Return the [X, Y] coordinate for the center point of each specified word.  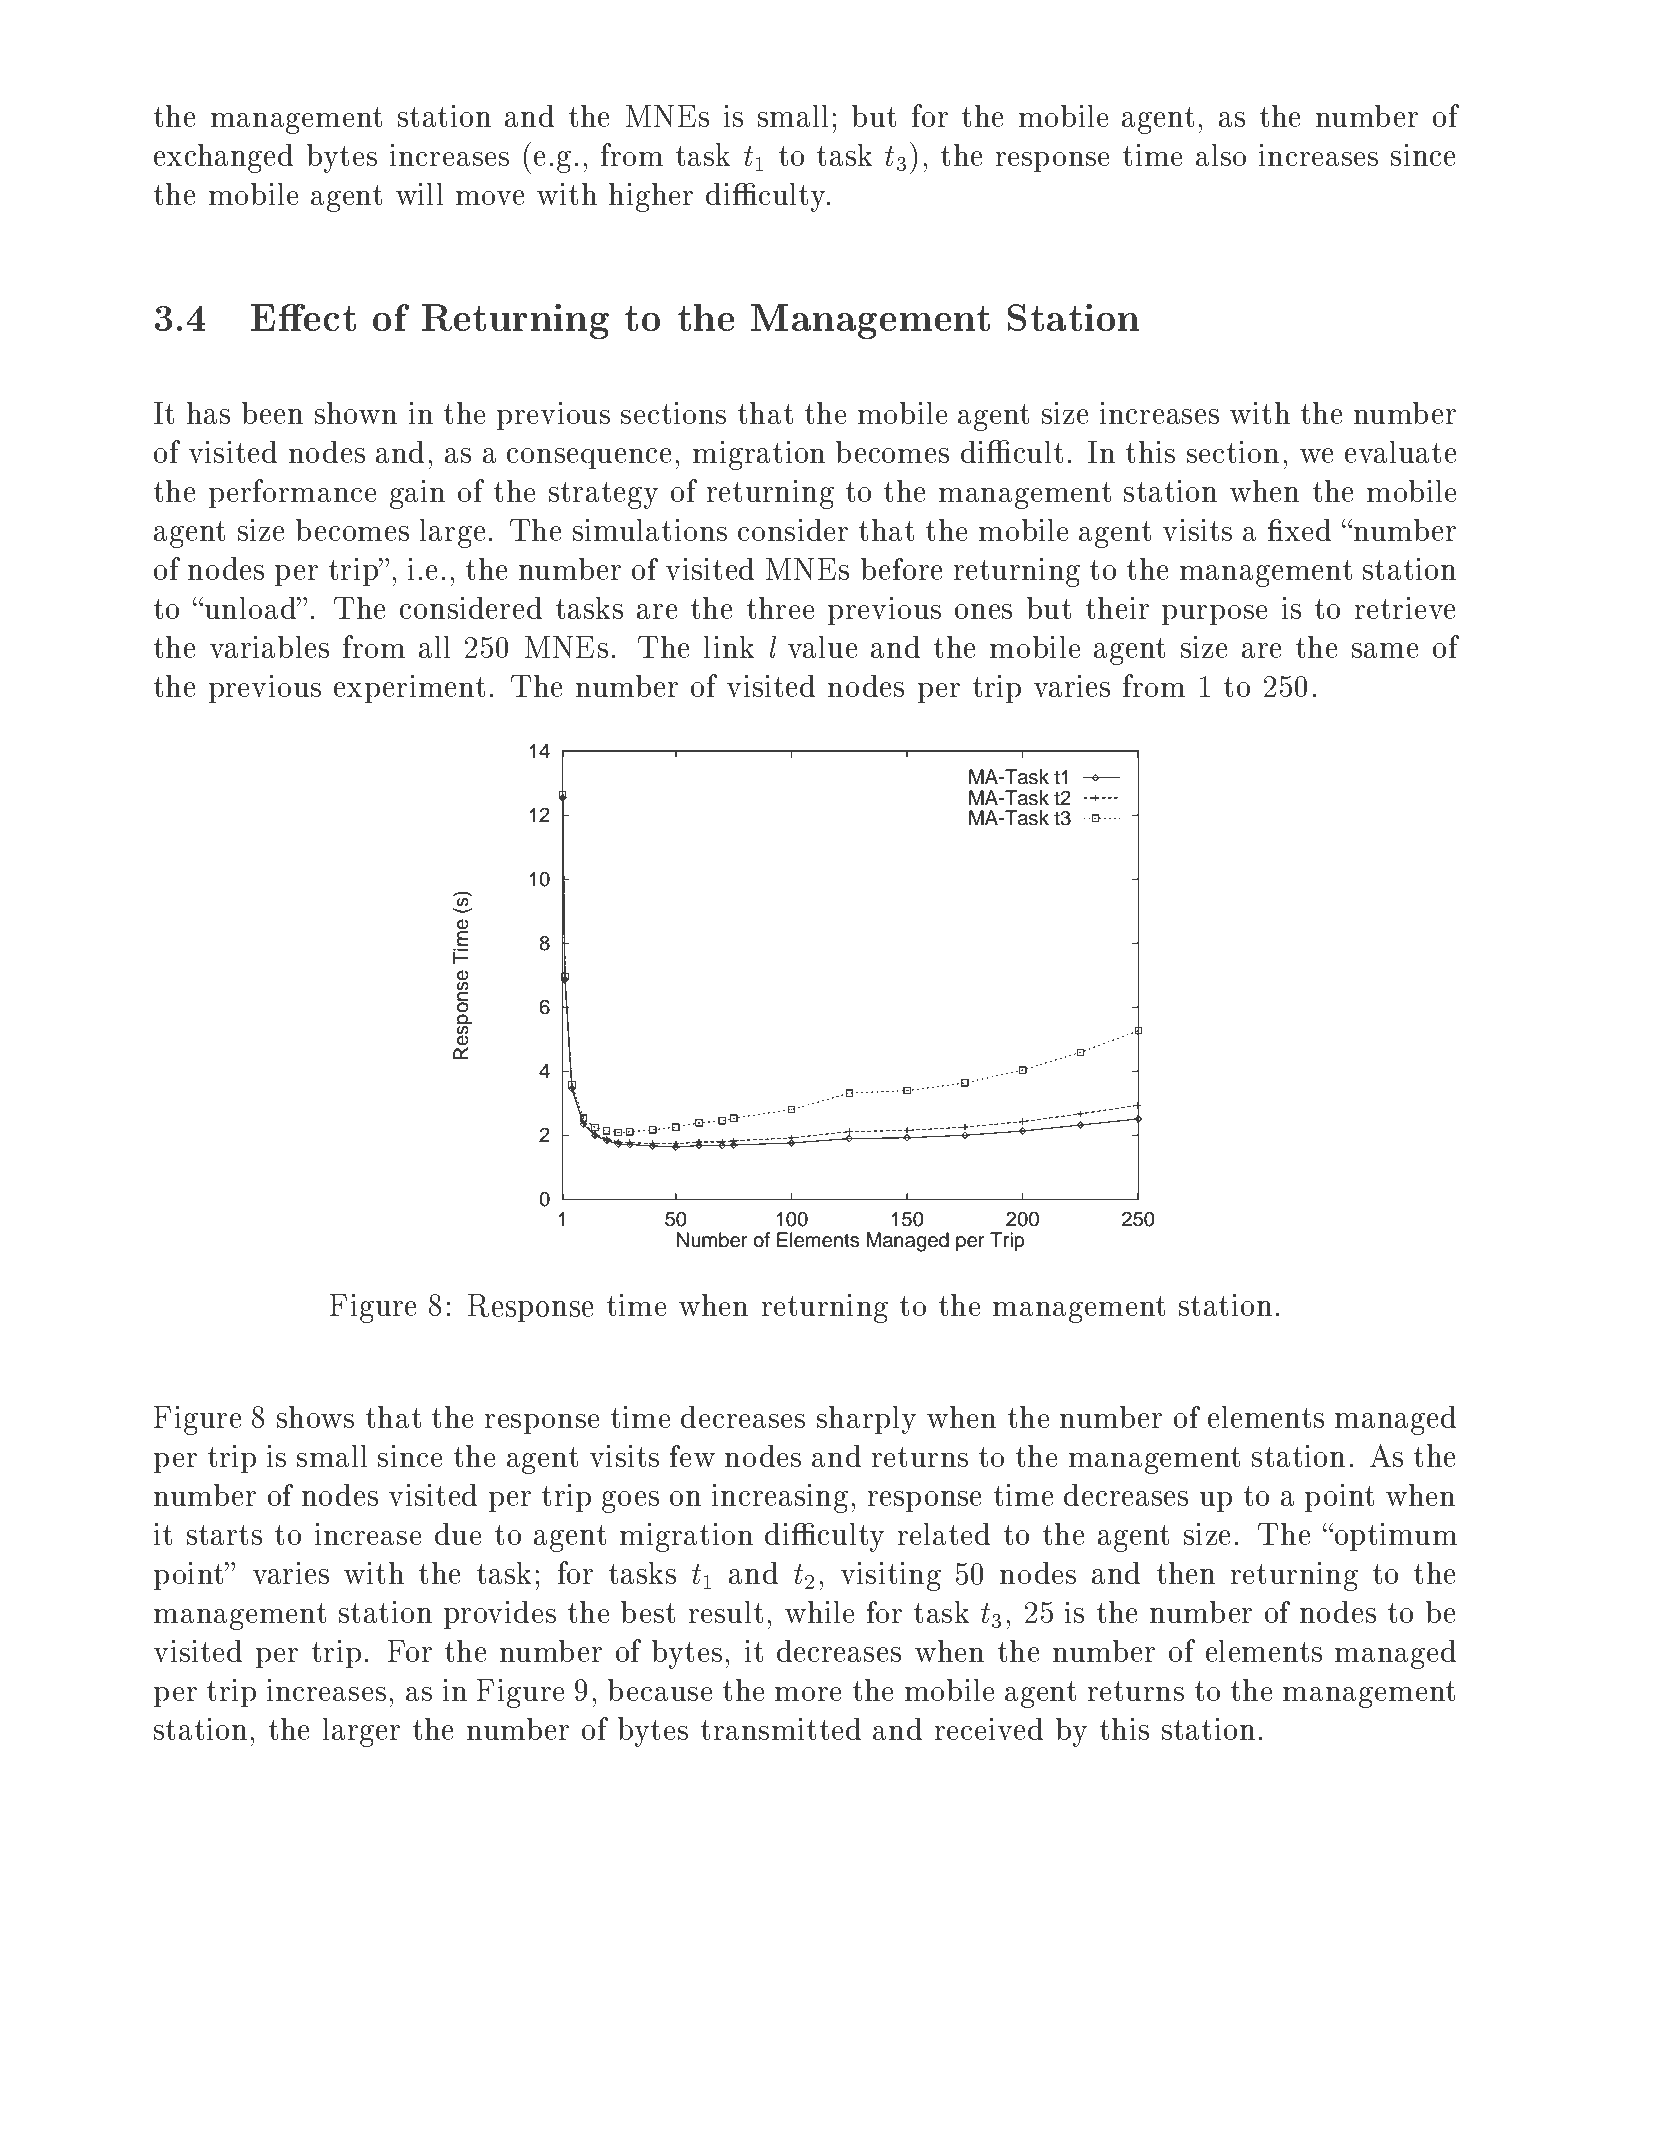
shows [315, 1417]
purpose [1214, 615]
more [808, 1694]
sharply [866, 1420]
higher [651, 197]
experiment [409, 689]
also [1221, 155]
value [822, 647]
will [419, 194]
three [780, 608]
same [1385, 650]
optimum [1394, 1537]
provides [500, 1615]
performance [292, 493]
